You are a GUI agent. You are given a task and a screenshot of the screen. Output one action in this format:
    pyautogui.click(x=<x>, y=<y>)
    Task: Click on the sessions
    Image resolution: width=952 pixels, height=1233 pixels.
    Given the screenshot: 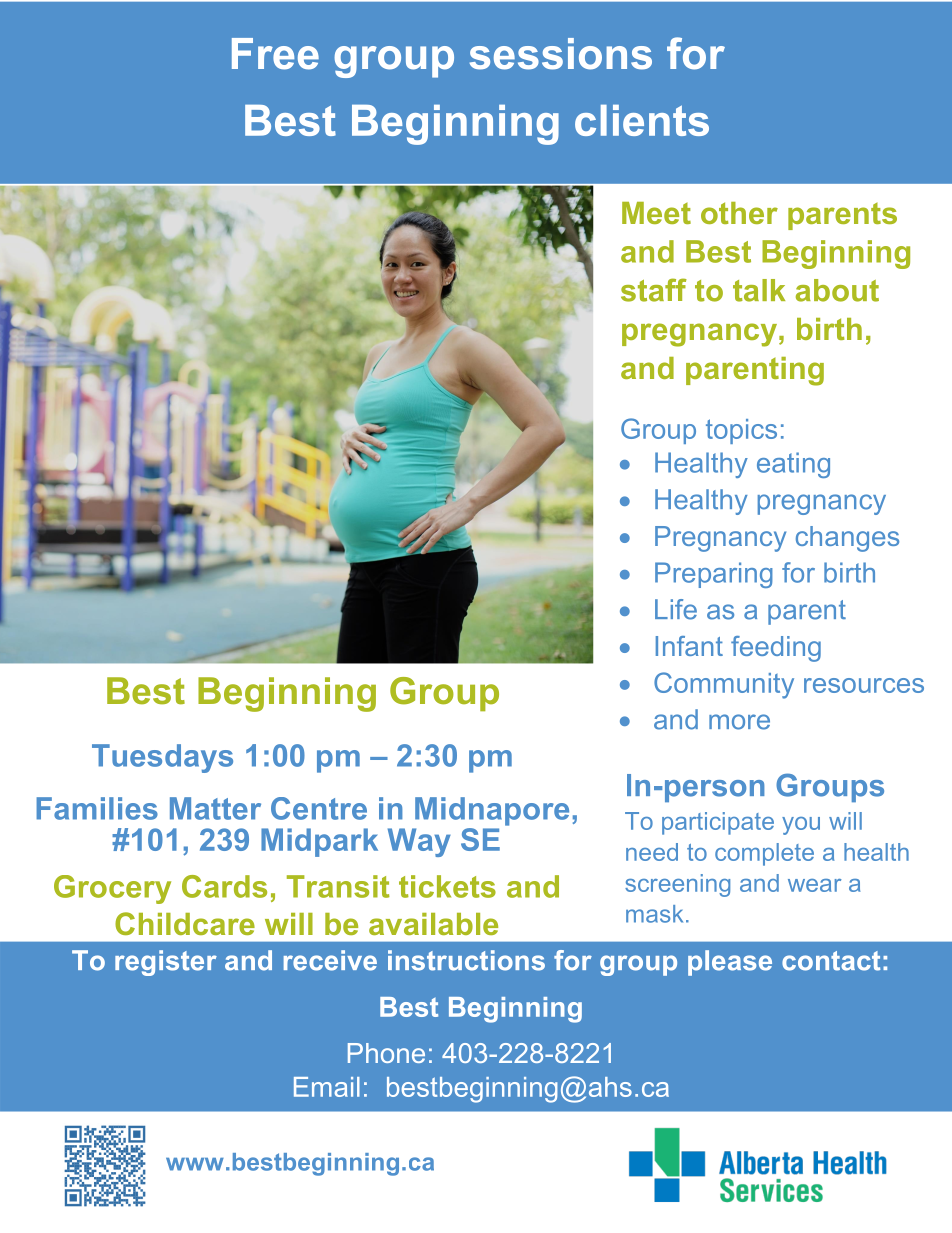 What is the action you would take?
    pyautogui.click(x=561, y=54)
